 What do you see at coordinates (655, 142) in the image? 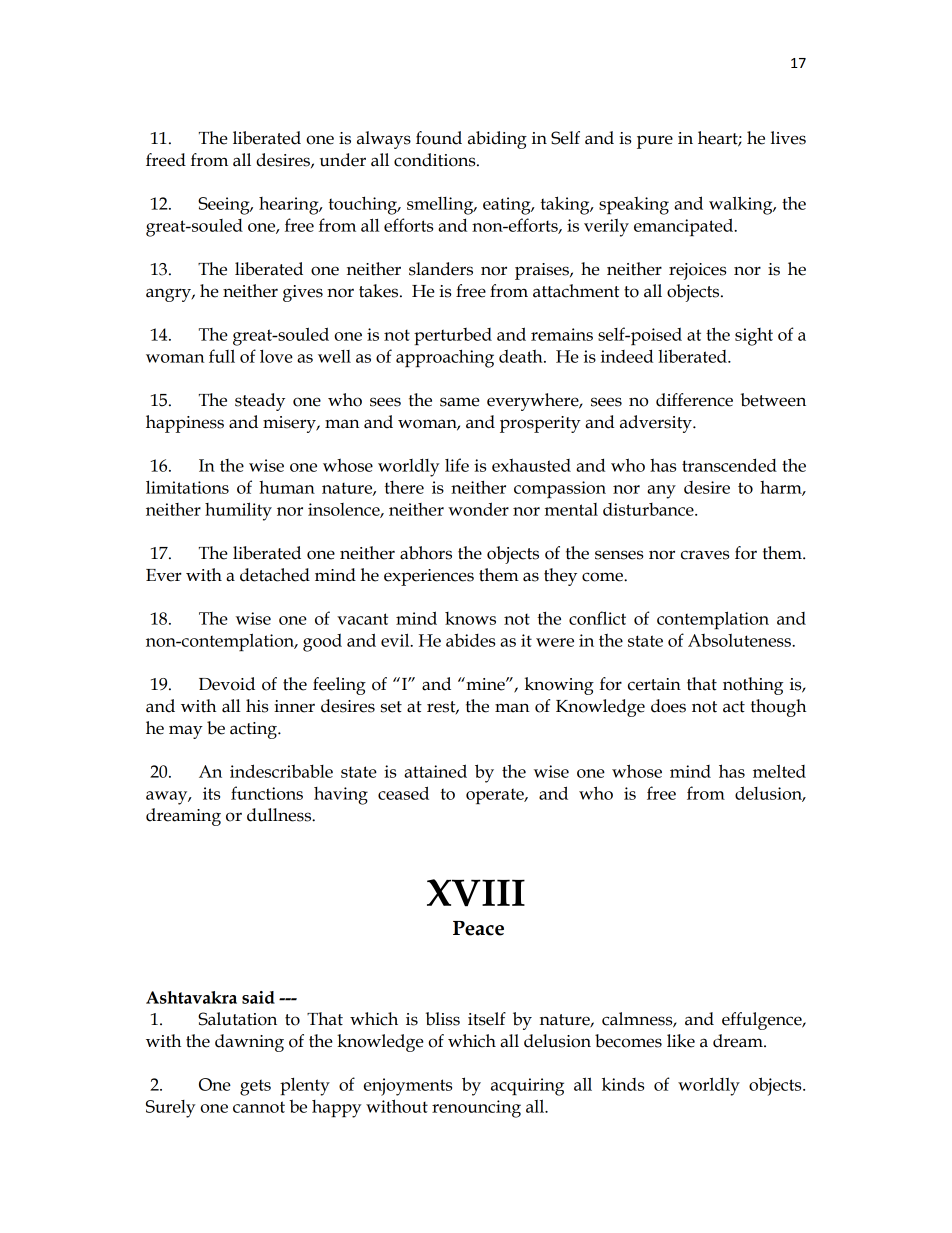
I see `pure` at bounding box center [655, 142].
